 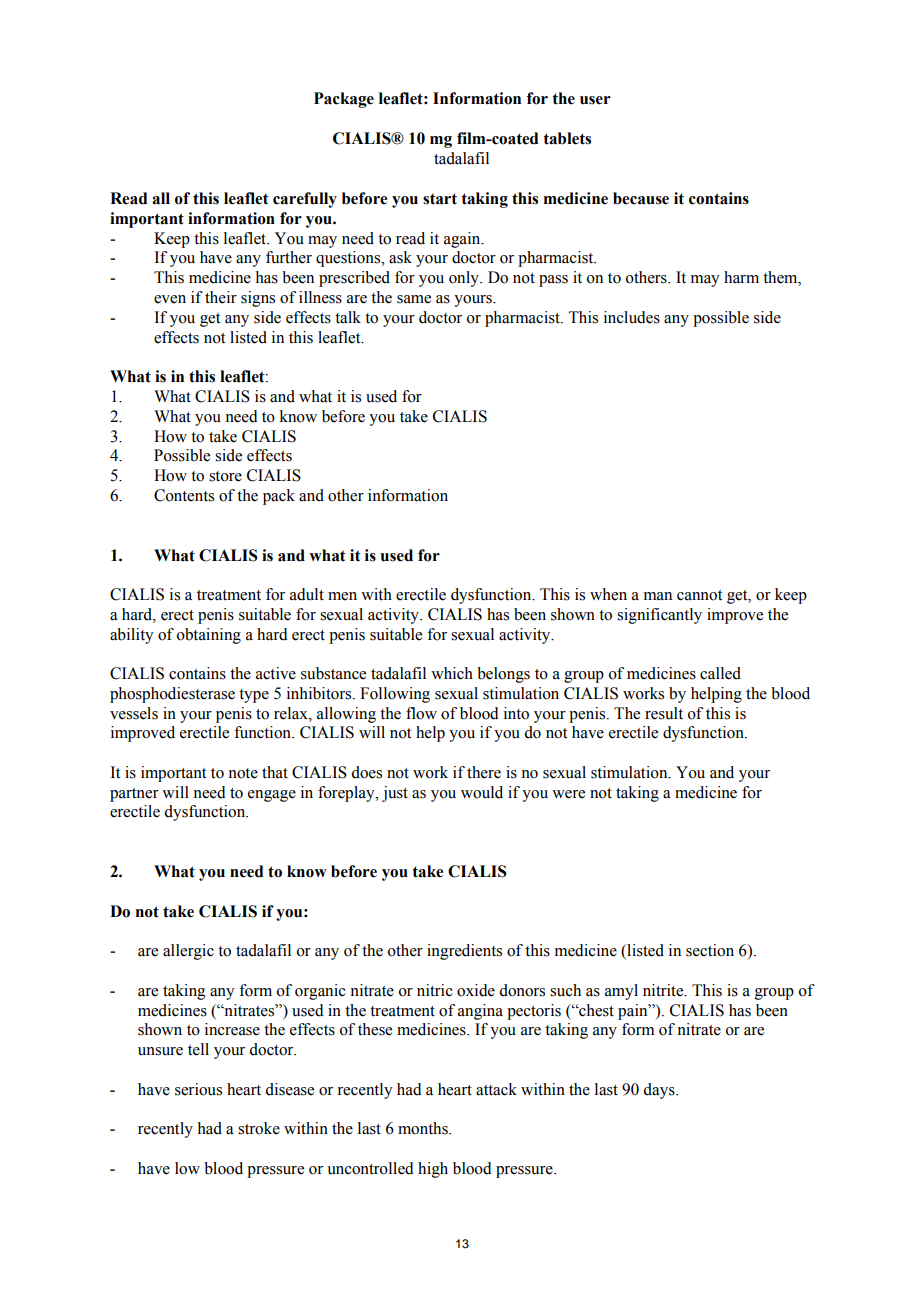 I want to click on months, so click(x=424, y=1128).
